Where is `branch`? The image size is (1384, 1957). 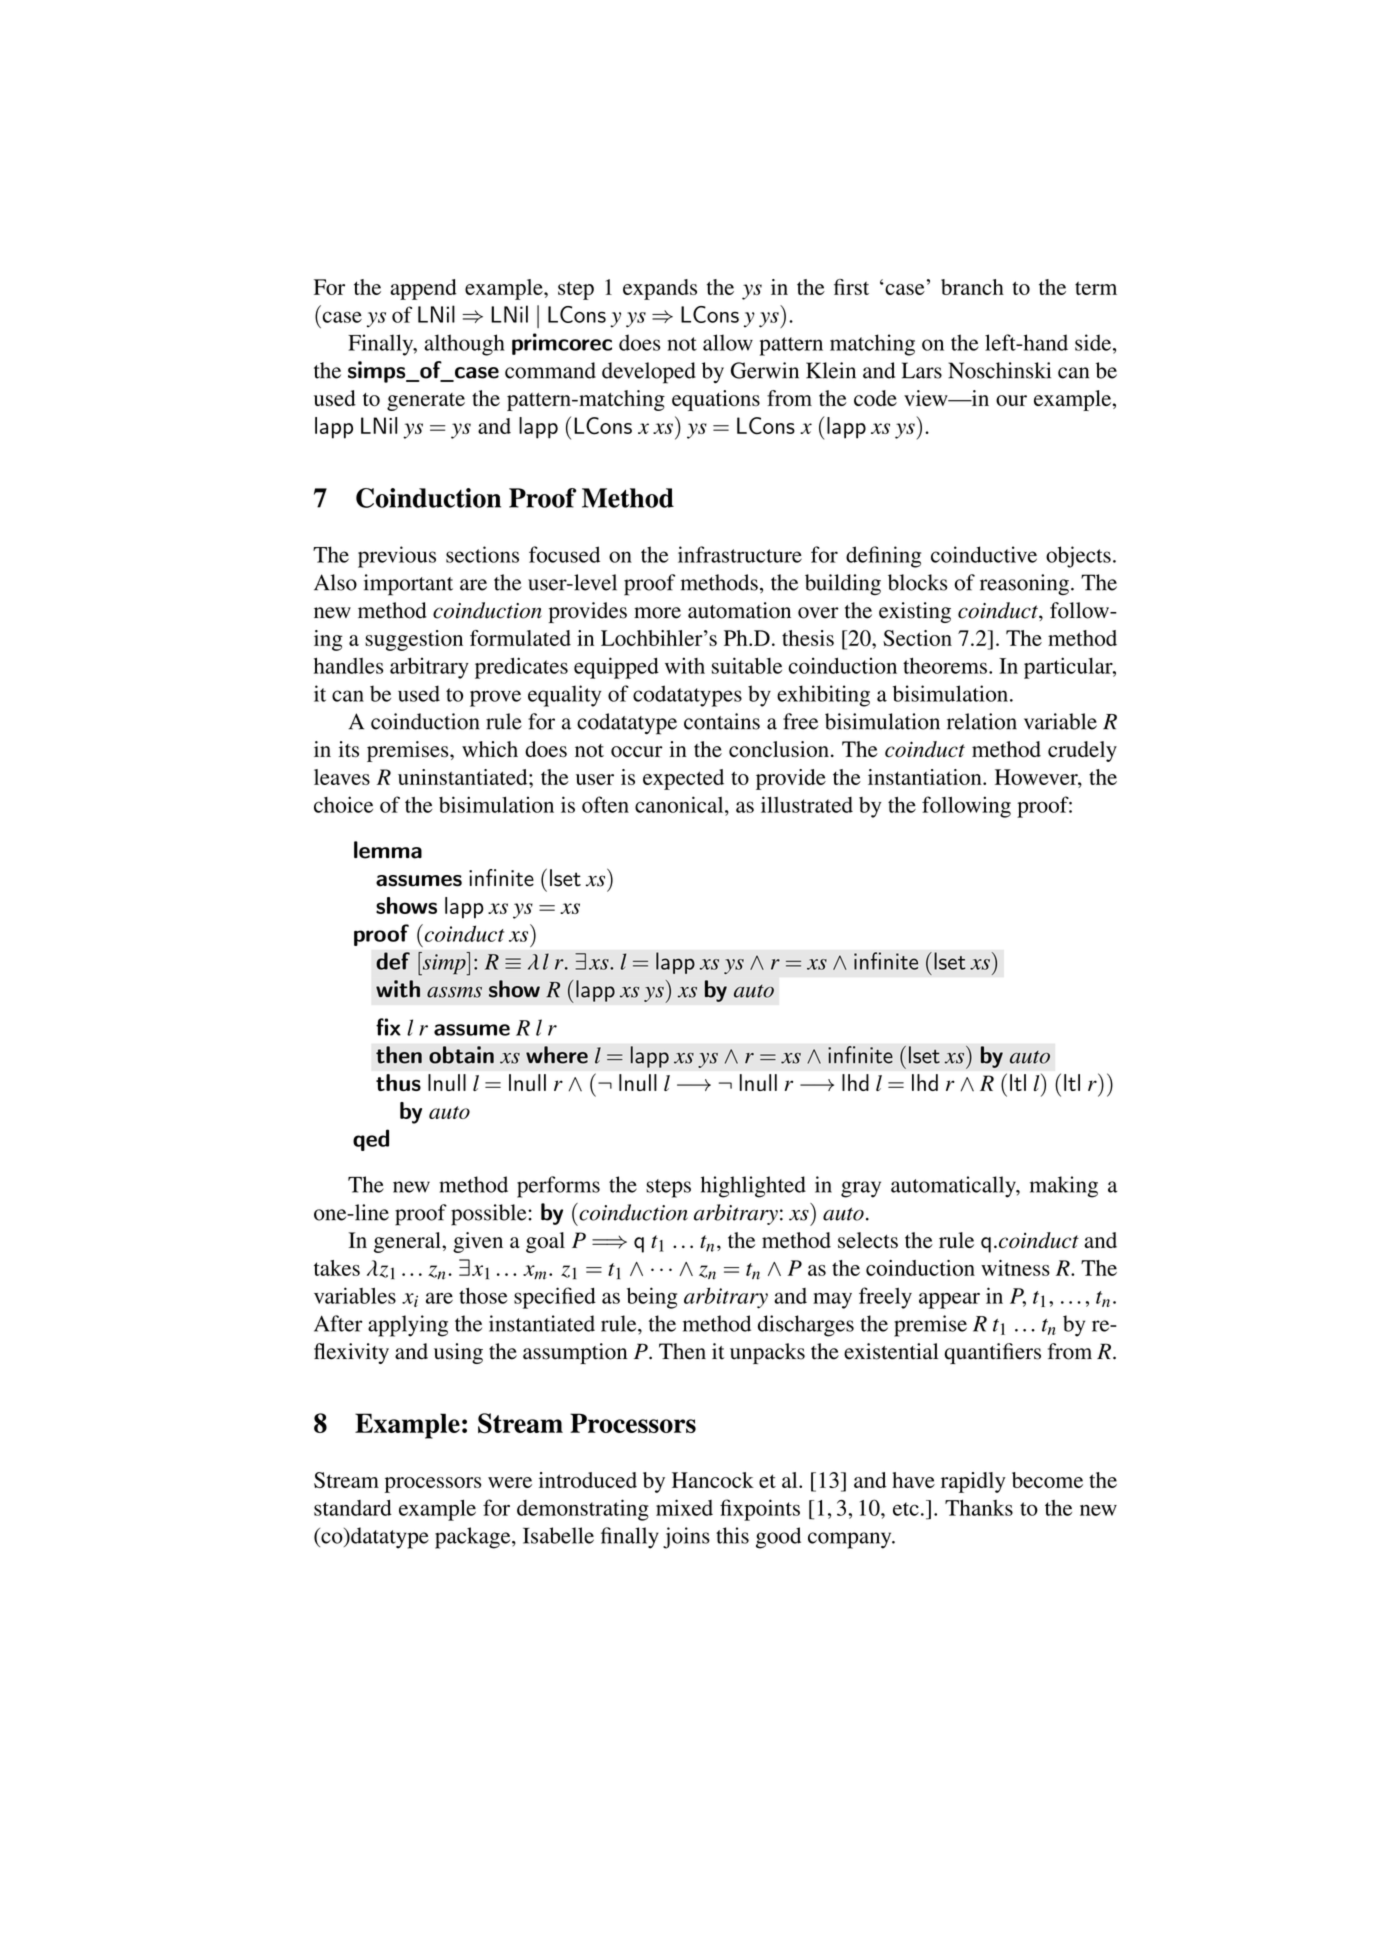 branch is located at coordinates (972, 287).
